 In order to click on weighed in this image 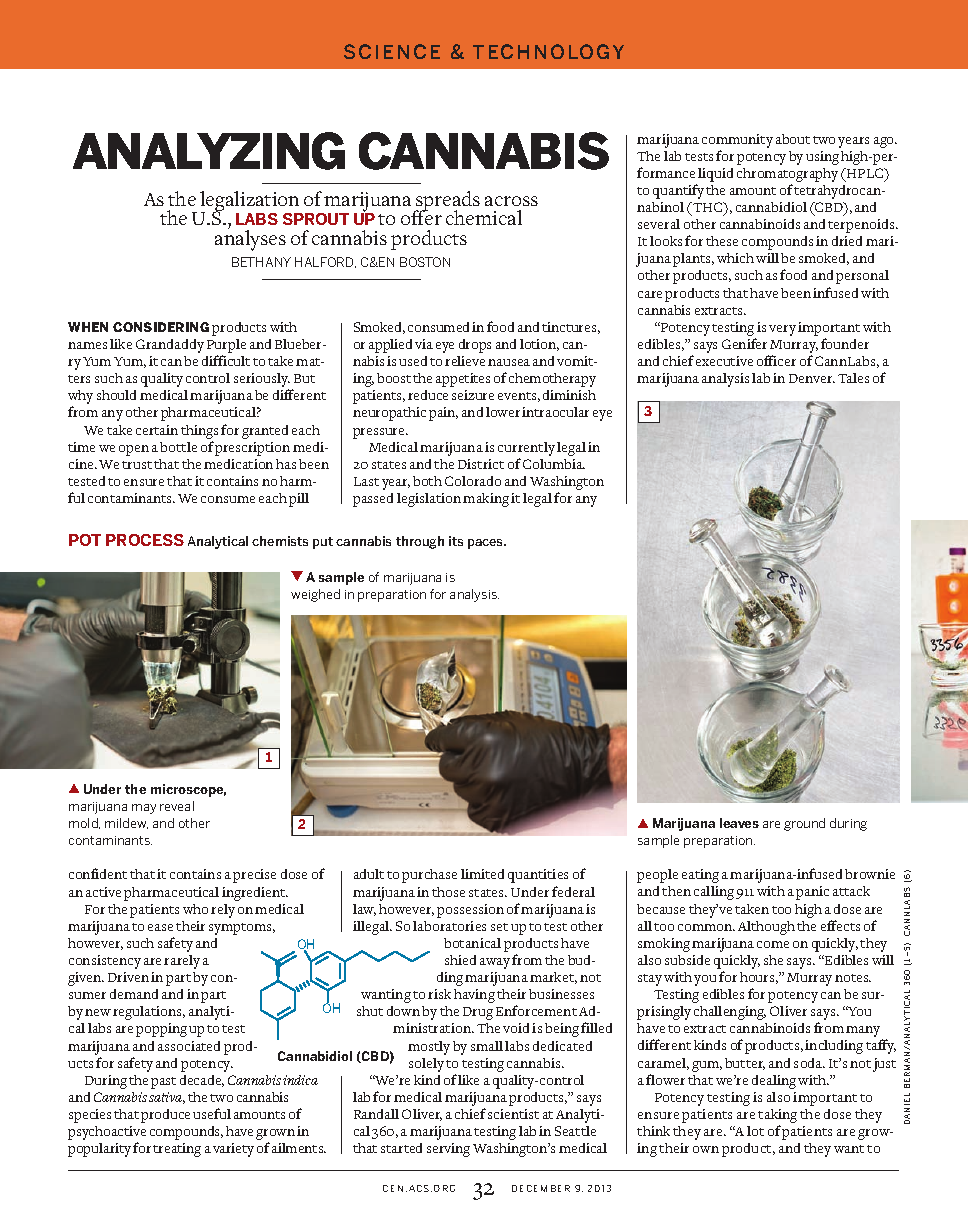, I will do `click(315, 595)`.
